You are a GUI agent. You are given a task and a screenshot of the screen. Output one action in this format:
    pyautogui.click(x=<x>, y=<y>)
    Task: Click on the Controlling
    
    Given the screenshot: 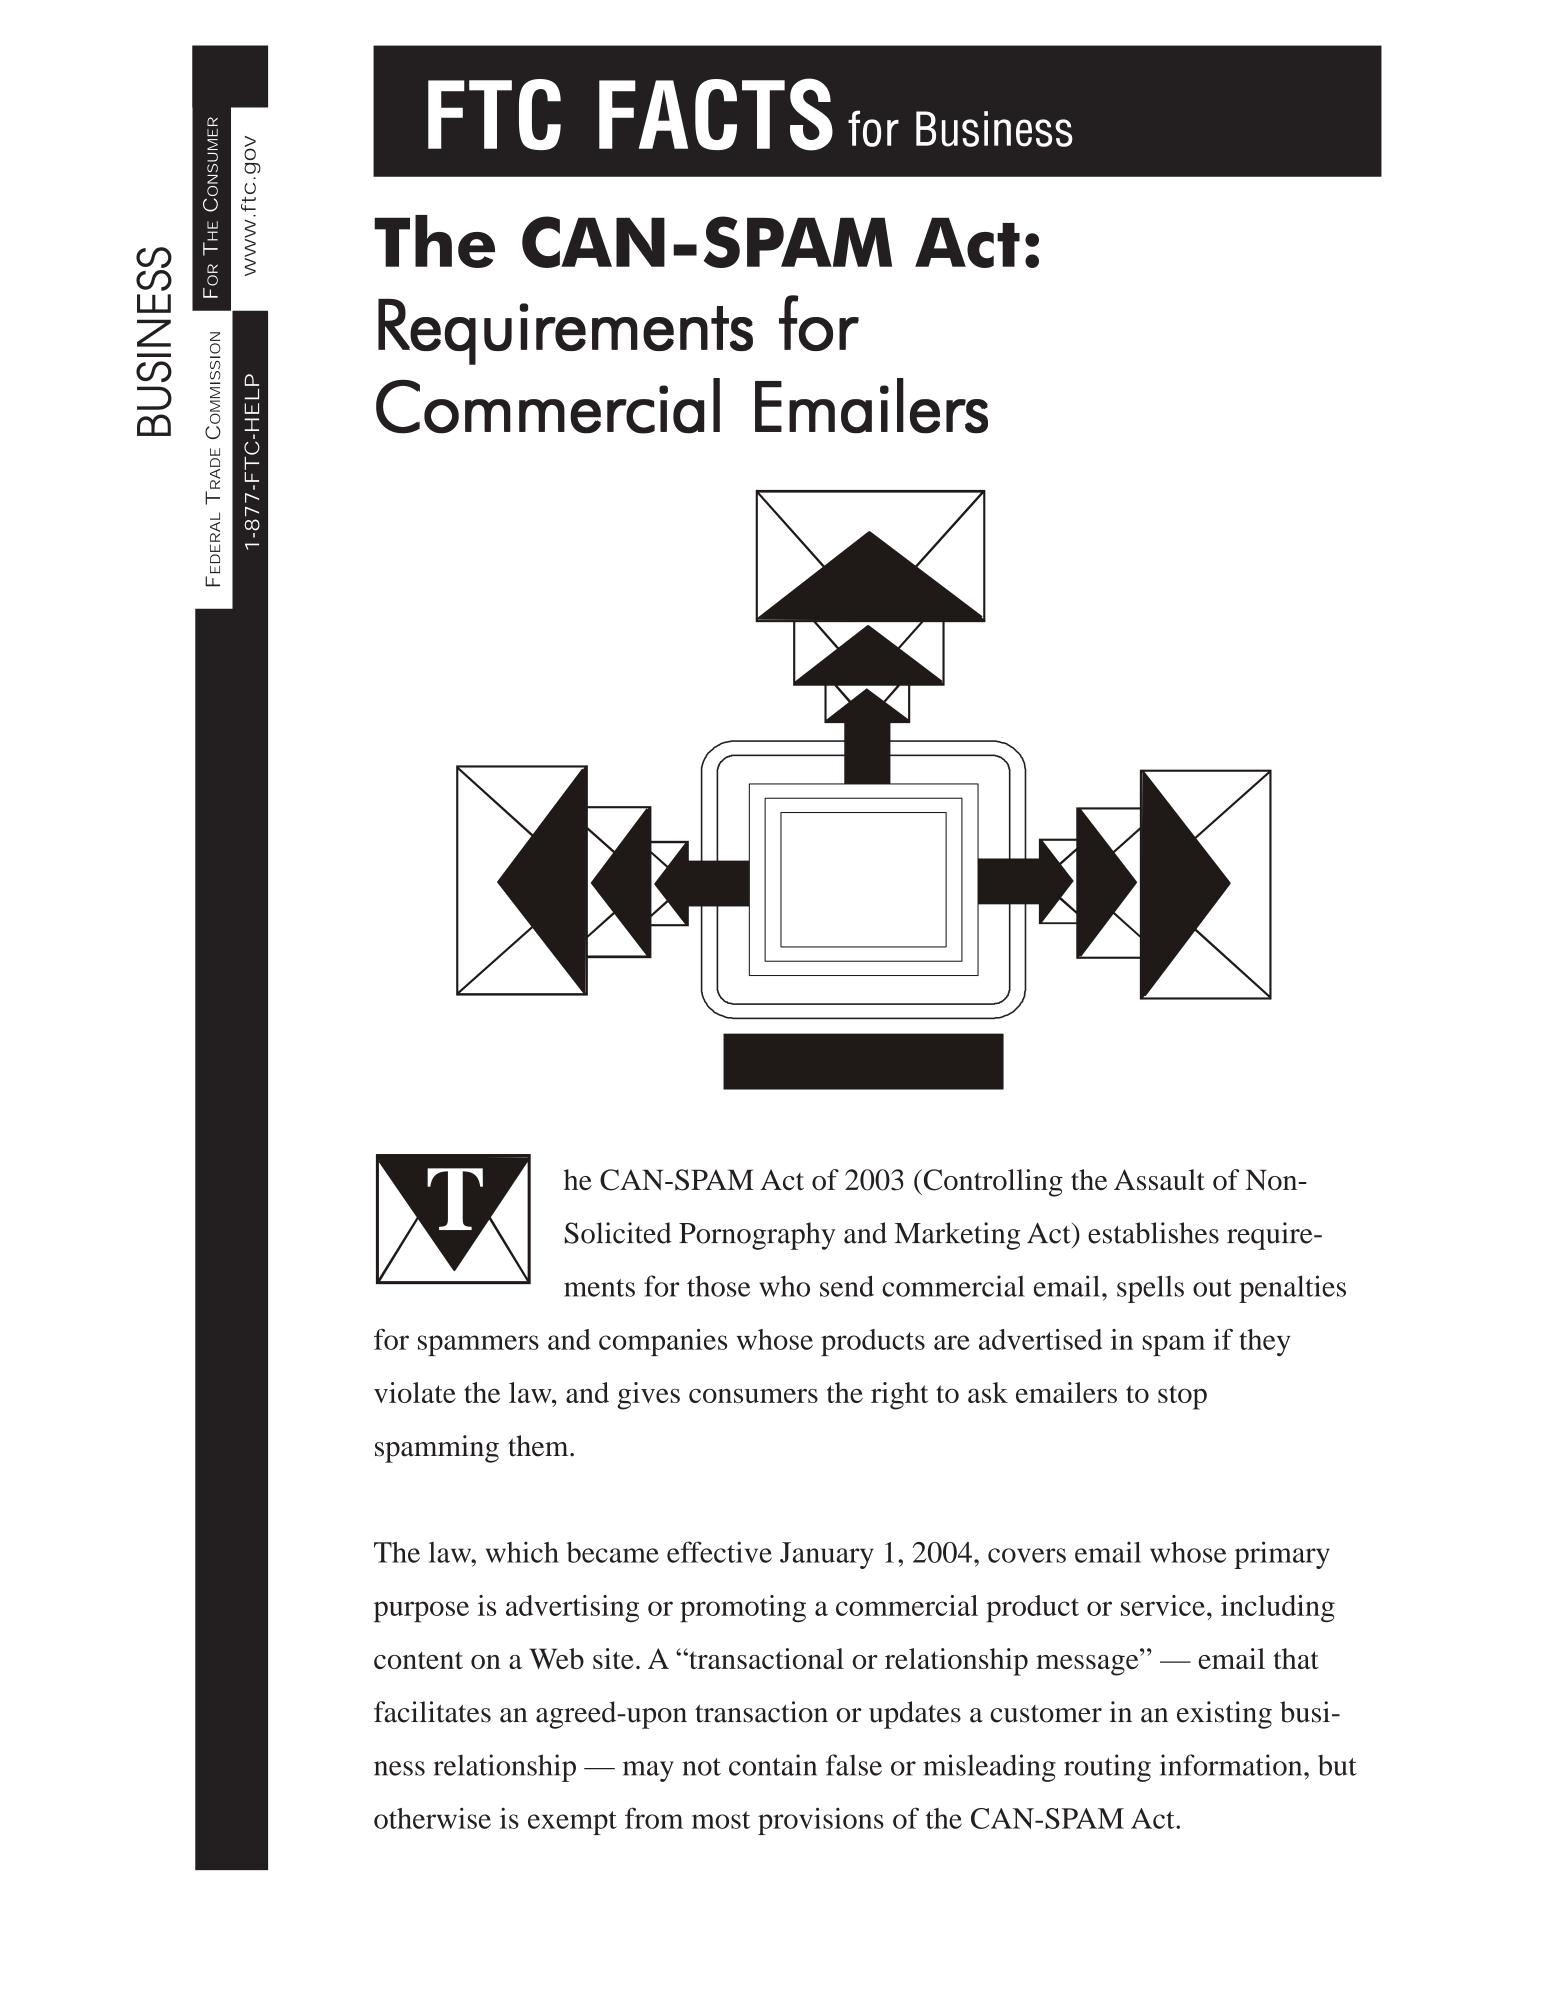 What is the action you would take?
    pyautogui.click(x=992, y=1183)
